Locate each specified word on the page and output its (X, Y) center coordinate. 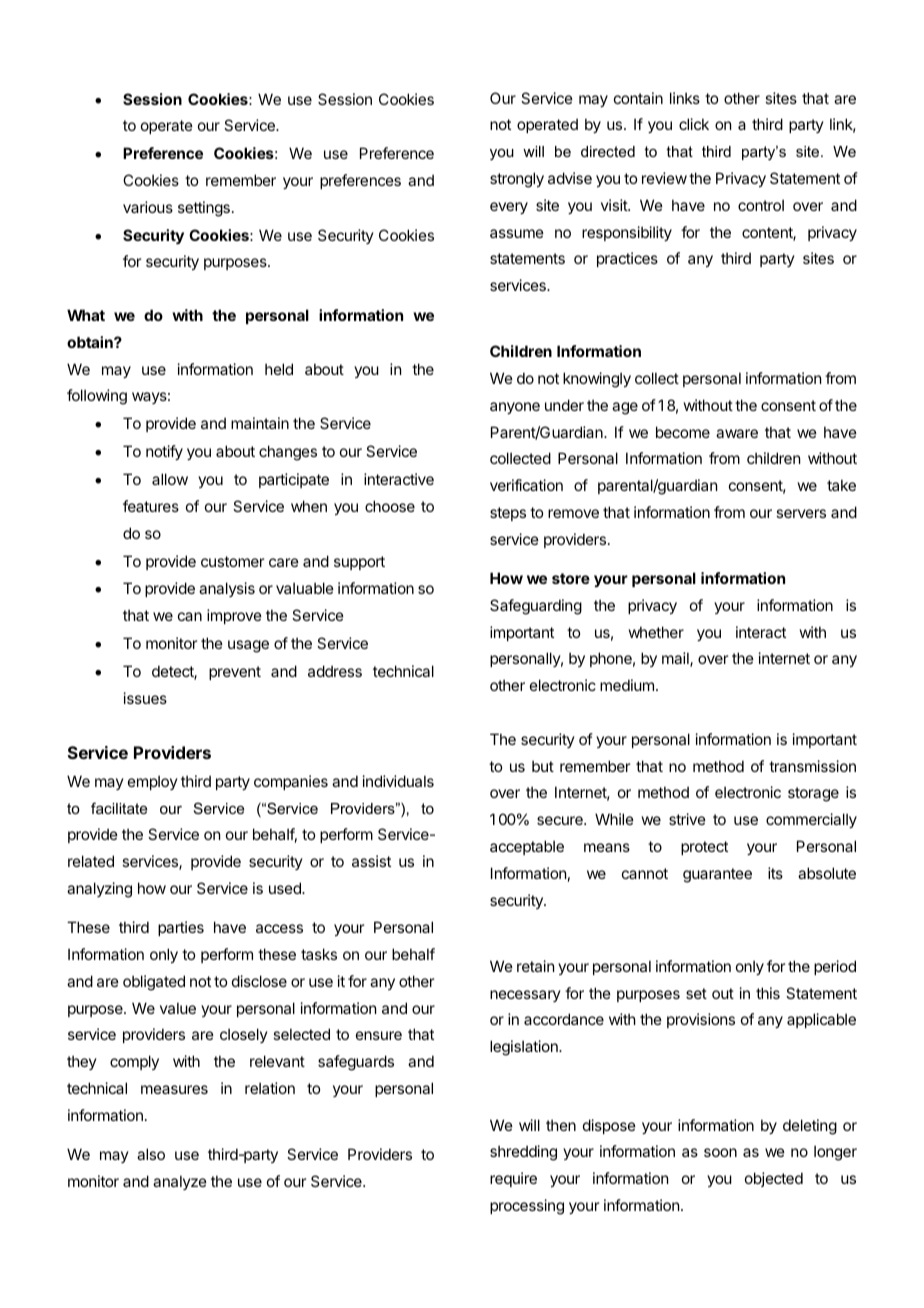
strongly (517, 180)
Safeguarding (536, 607)
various (148, 207)
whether (656, 632)
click (694, 124)
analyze (180, 1182)
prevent (235, 673)
